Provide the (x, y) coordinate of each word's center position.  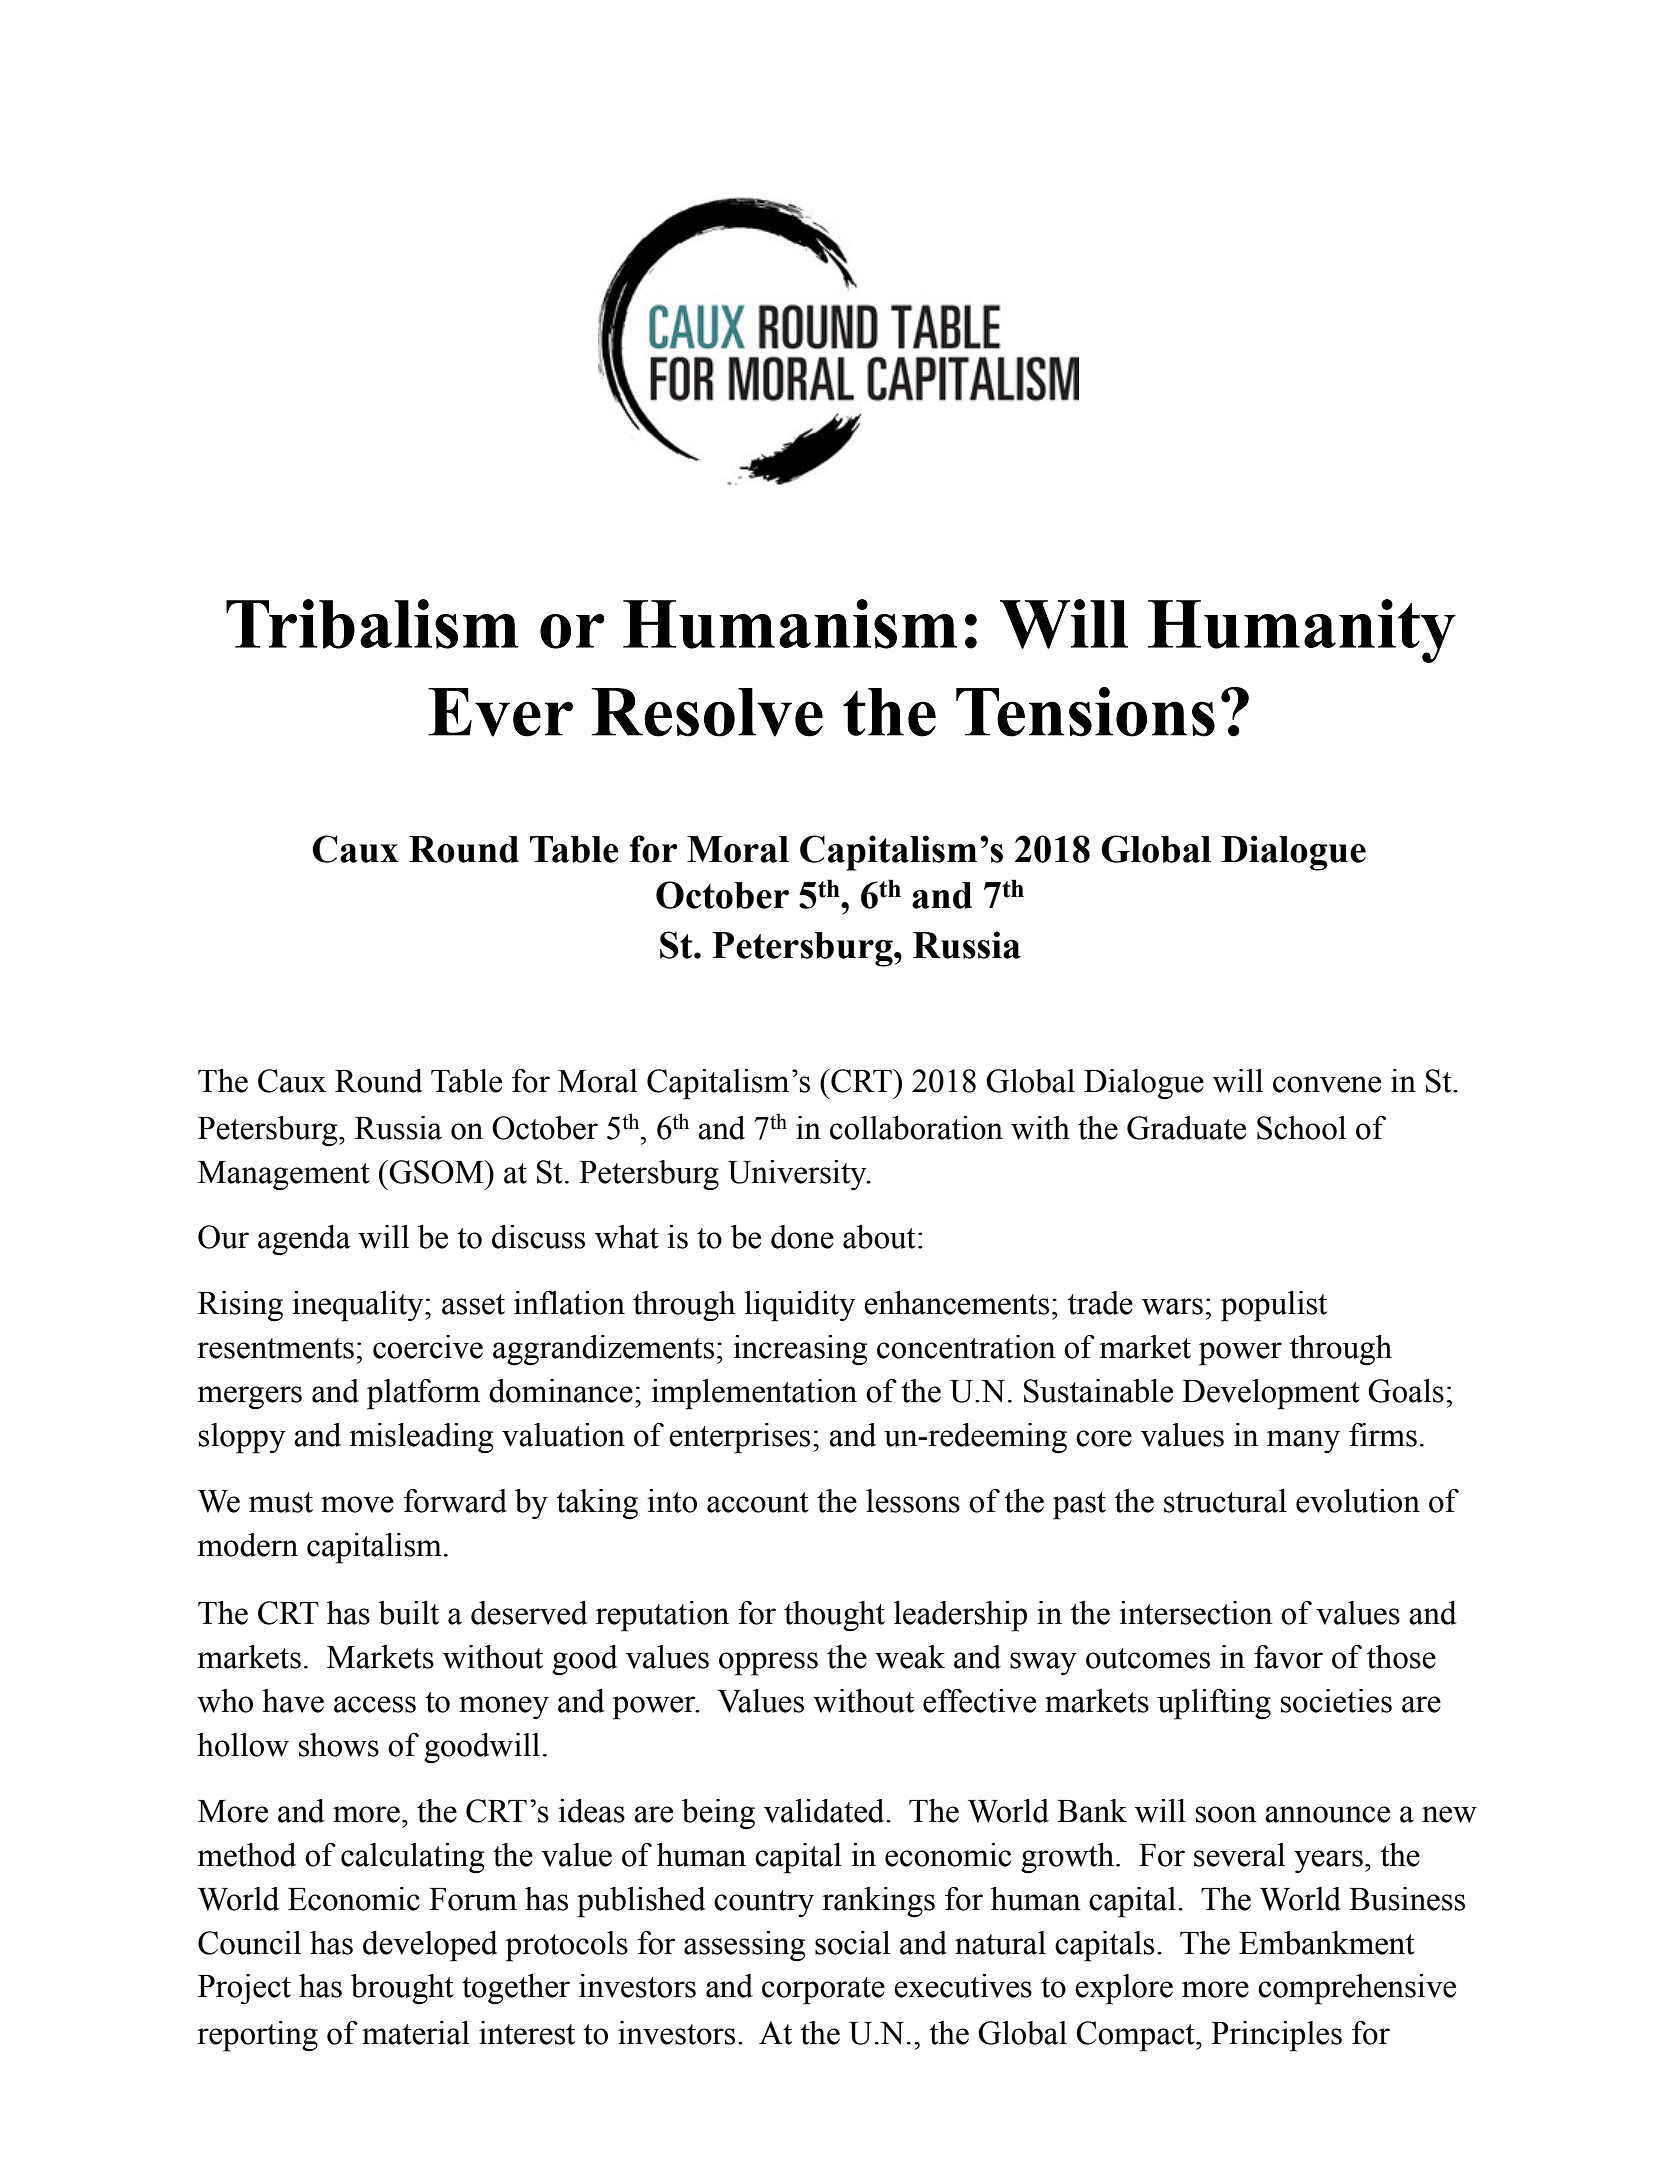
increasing (800, 1350)
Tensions (1085, 712)
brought (402, 1989)
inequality (359, 1306)
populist (1274, 1306)
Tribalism (372, 624)
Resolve (707, 712)
